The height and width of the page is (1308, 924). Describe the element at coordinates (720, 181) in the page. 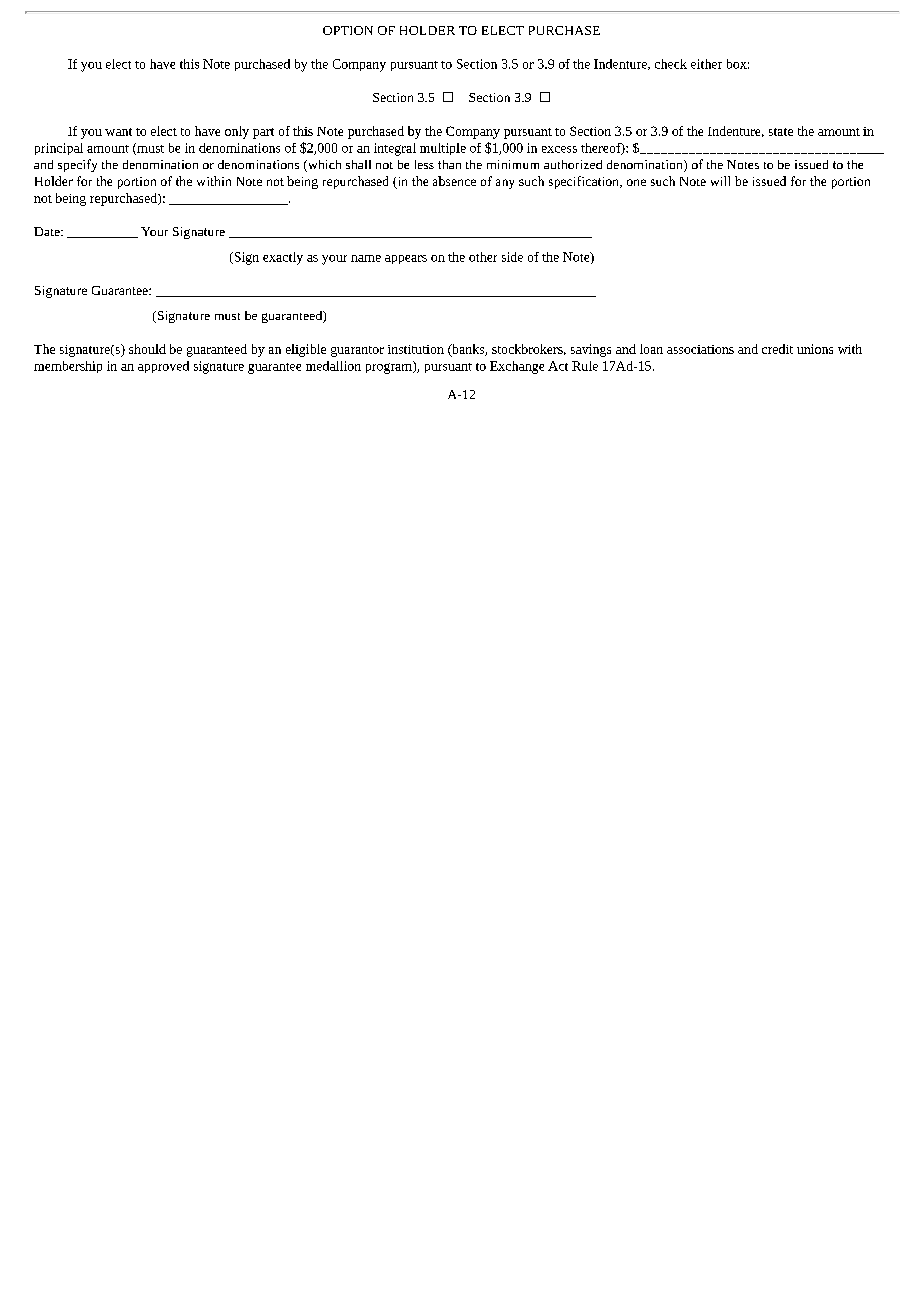

I see `will` at that location.
